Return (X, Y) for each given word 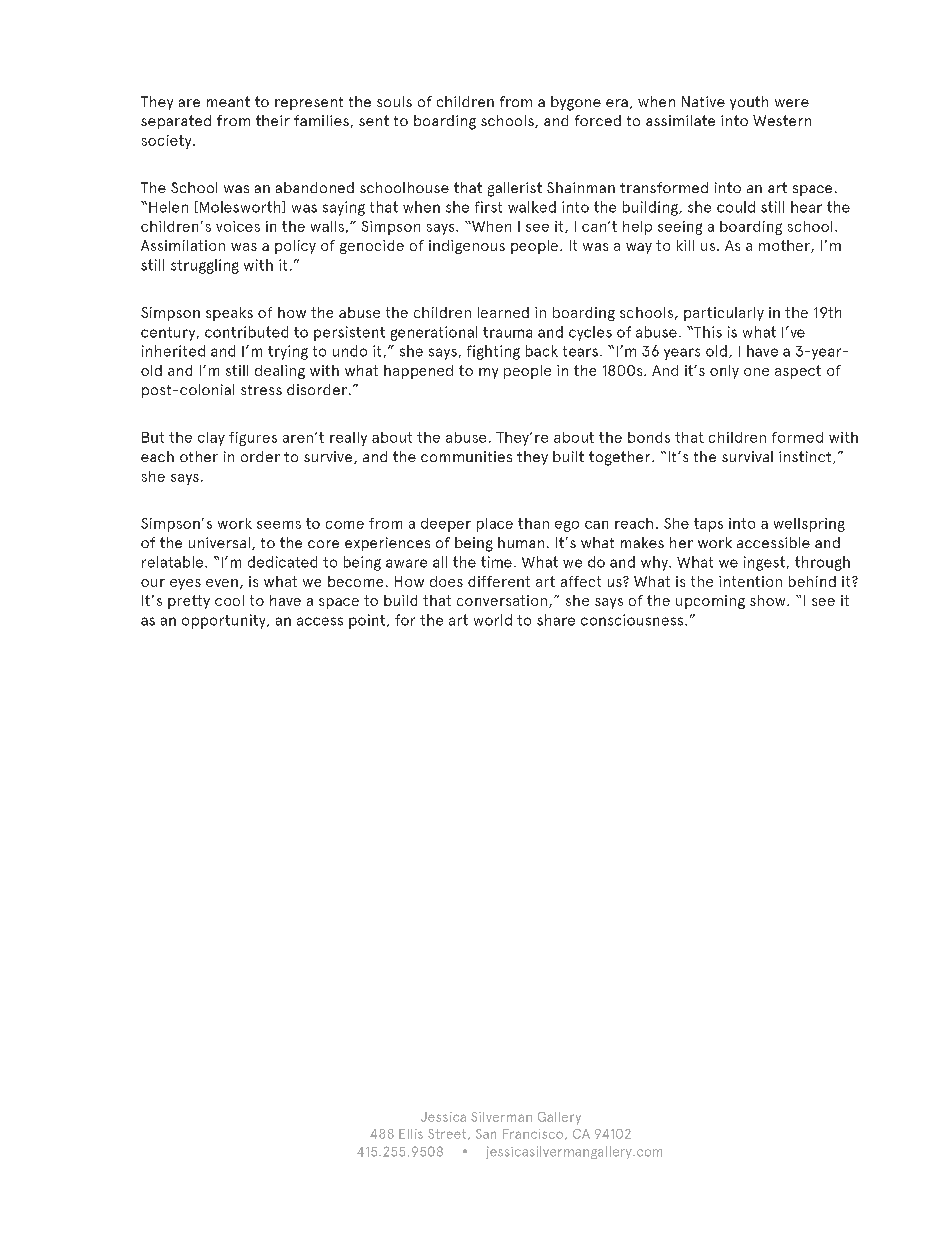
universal (219, 542)
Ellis (411, 1134)
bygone (576, 103)
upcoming (710, 602)
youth (749, 103)
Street (448, 1134)
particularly (724, 314)
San (486, 1134)
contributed (246, 332)
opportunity (225, 621)
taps (708, 525)
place (495, 525)
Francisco (534, 1134)
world (493, 620)
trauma (507, 332)
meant (228, 101)
